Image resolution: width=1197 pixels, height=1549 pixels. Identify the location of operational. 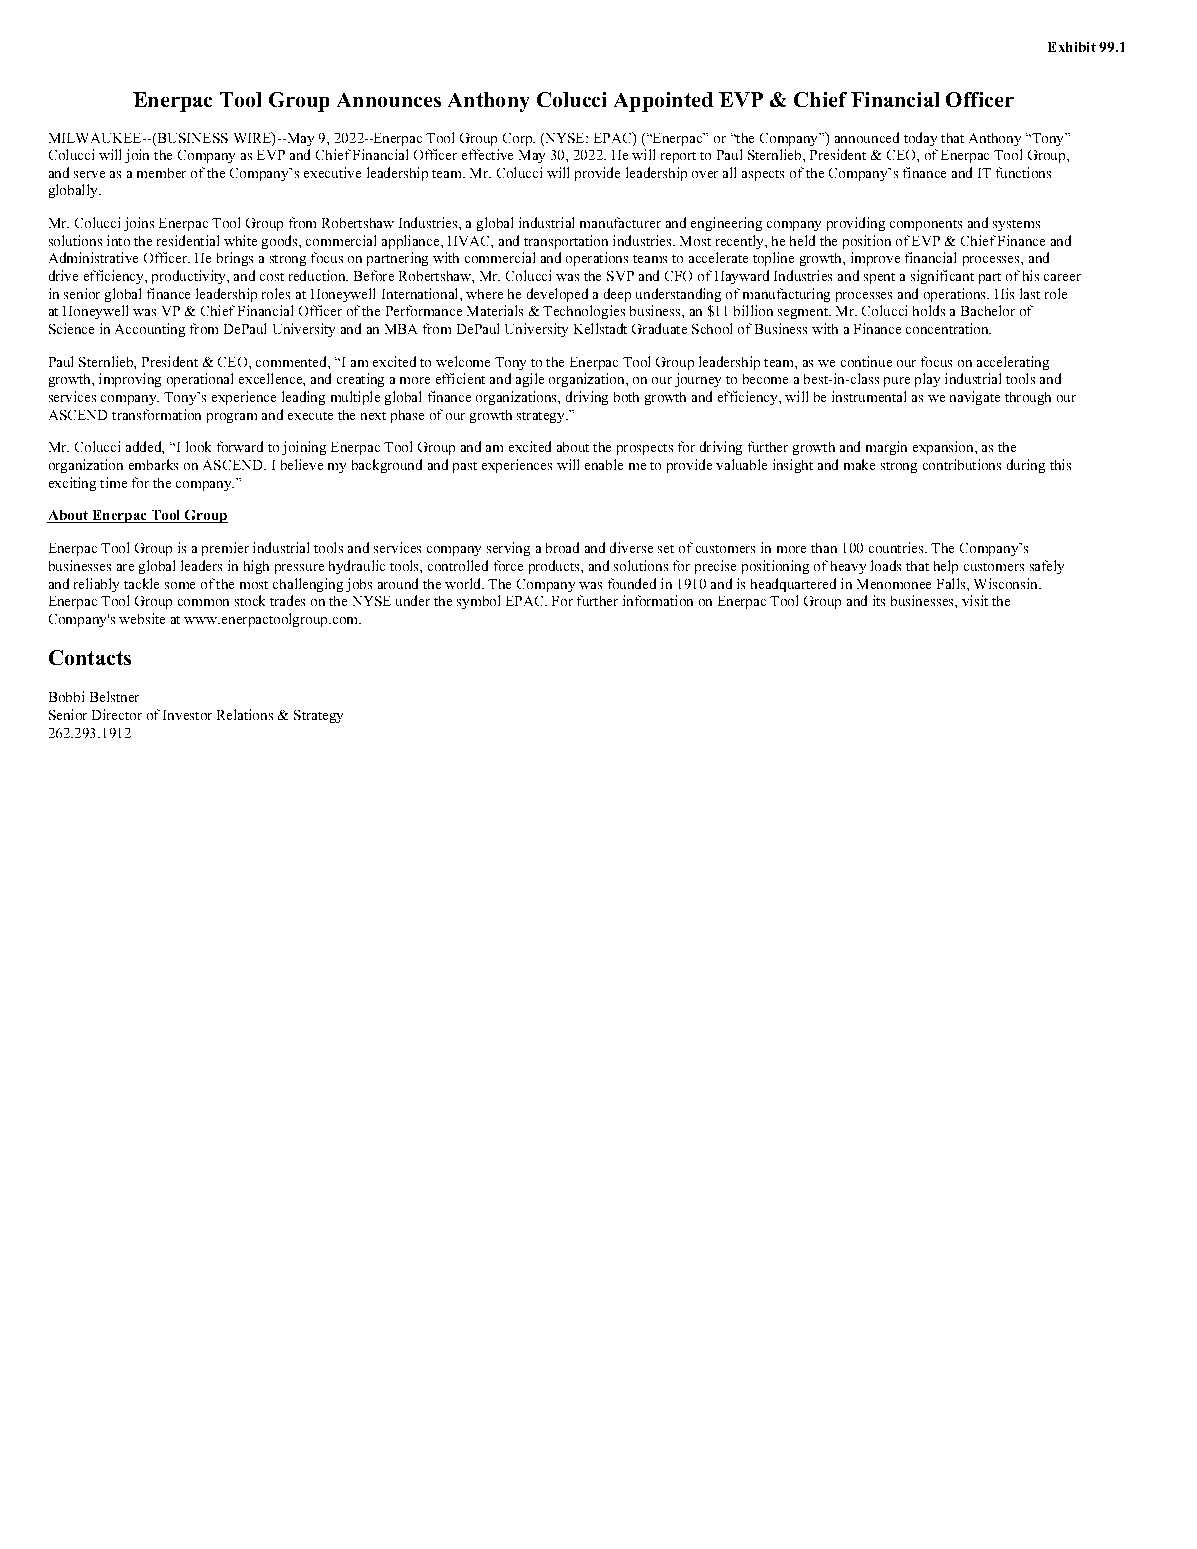
(200, 380).
